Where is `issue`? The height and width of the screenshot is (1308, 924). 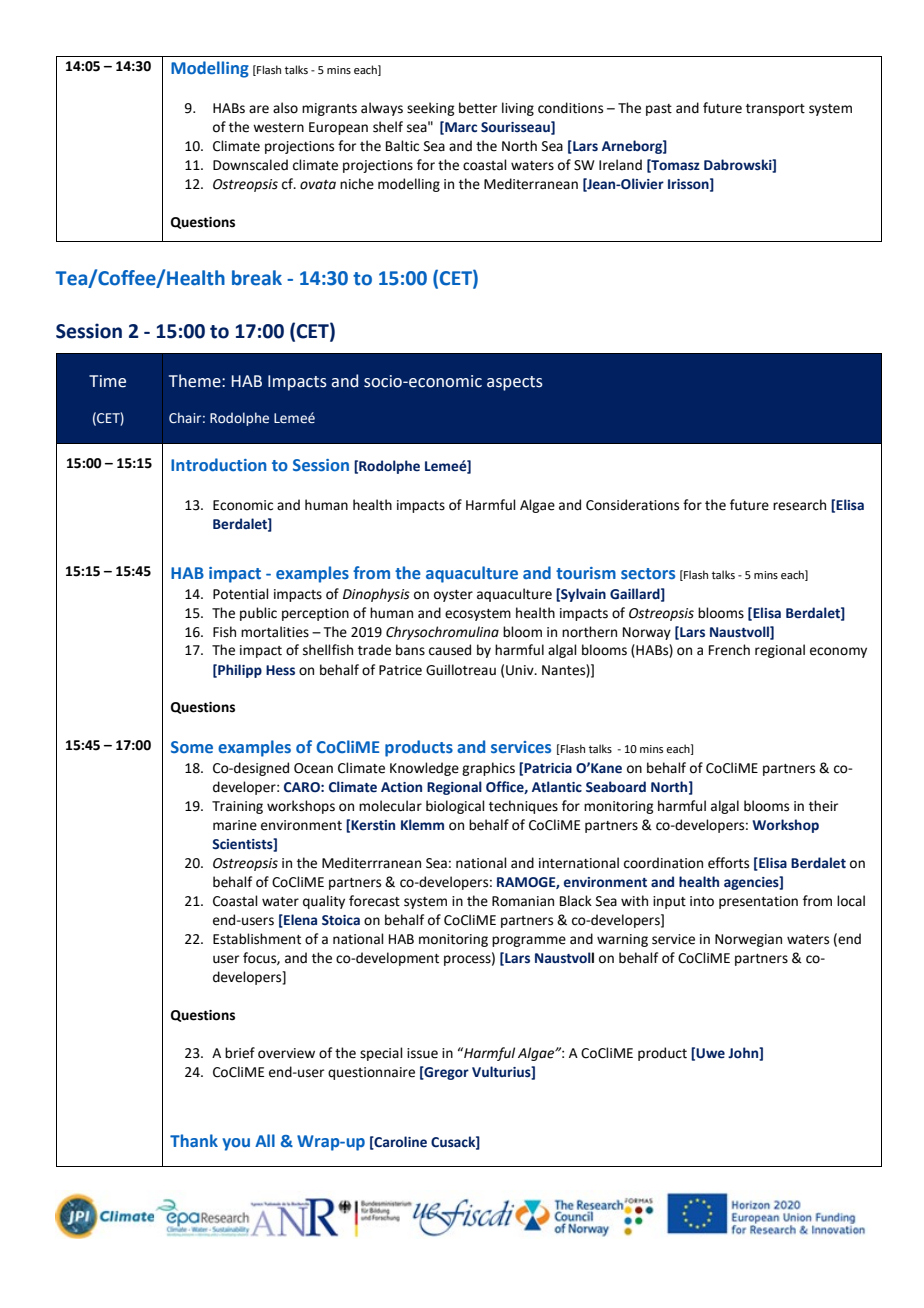 issue is located at coordinates (422, 1053).
